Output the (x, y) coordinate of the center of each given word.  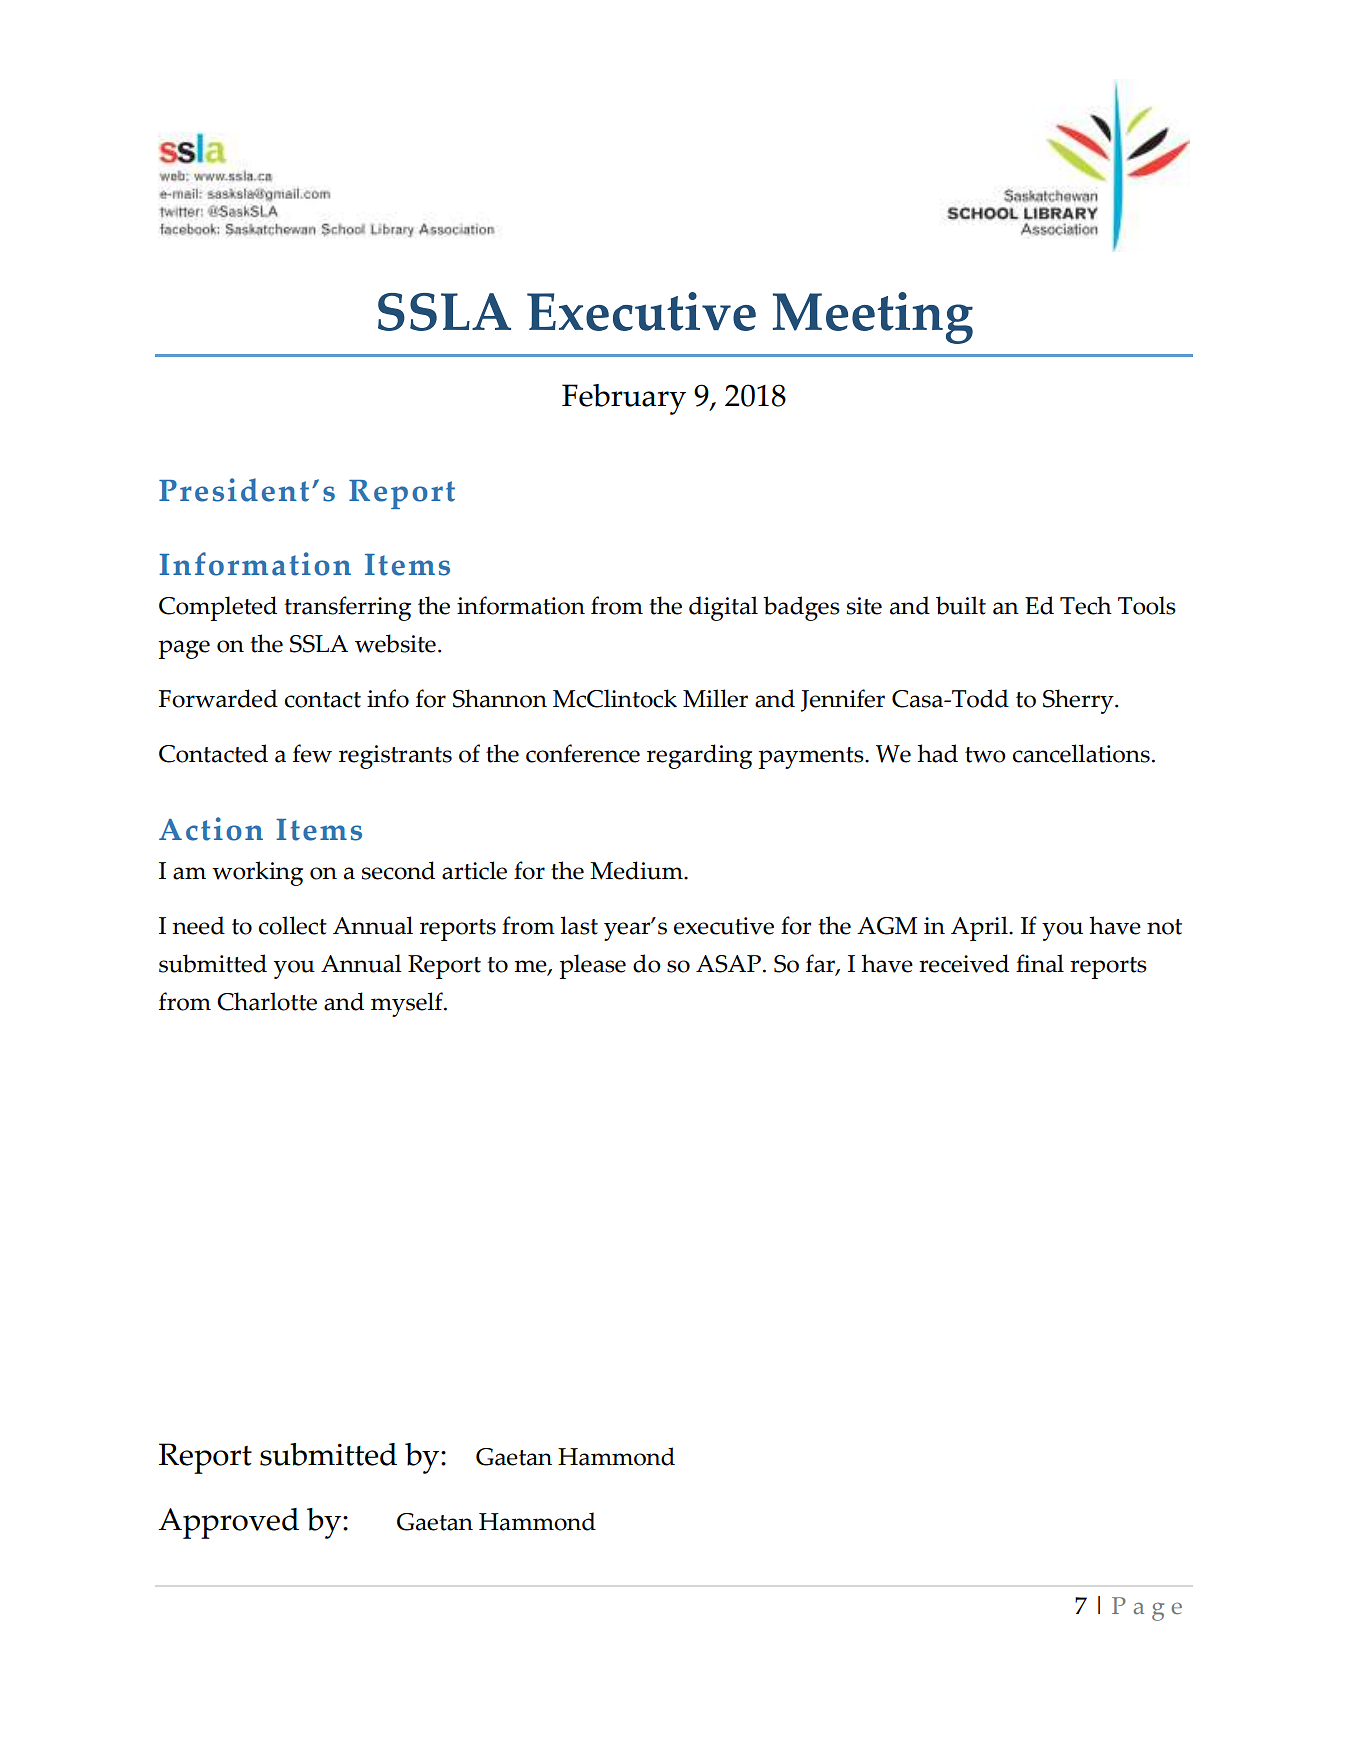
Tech (1086, 605)
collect (293, 925)
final (1040, 963)
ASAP (728, 964)
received (964, 963)
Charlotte (267, 1001)
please (593, 966)
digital (723, 608)
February (624, 399)
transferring (347, 608)
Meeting (873, 318)
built (961, 605)
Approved (228, 1523)
